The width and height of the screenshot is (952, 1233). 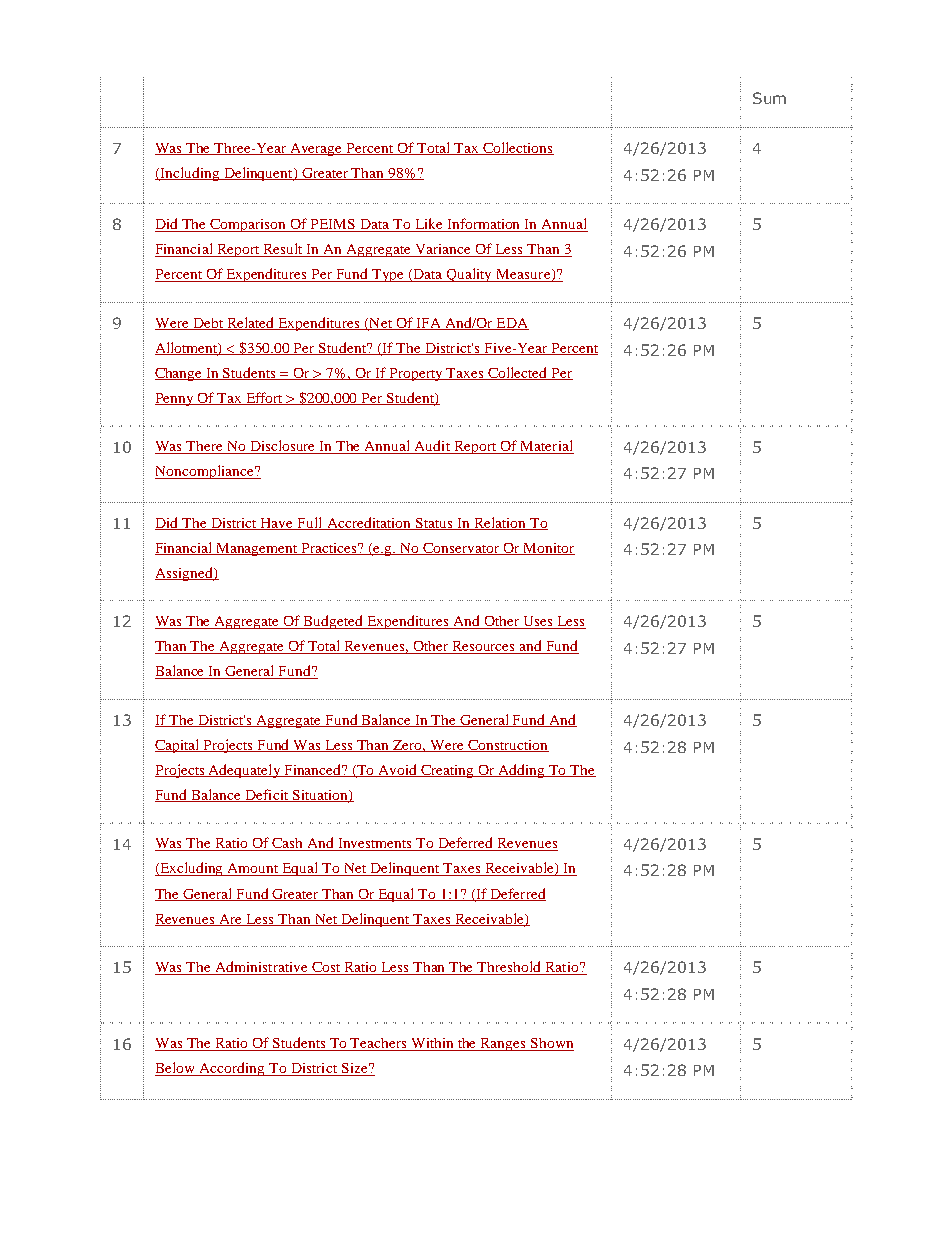 I want to click on Shown, so click(x=551, y=1044).
